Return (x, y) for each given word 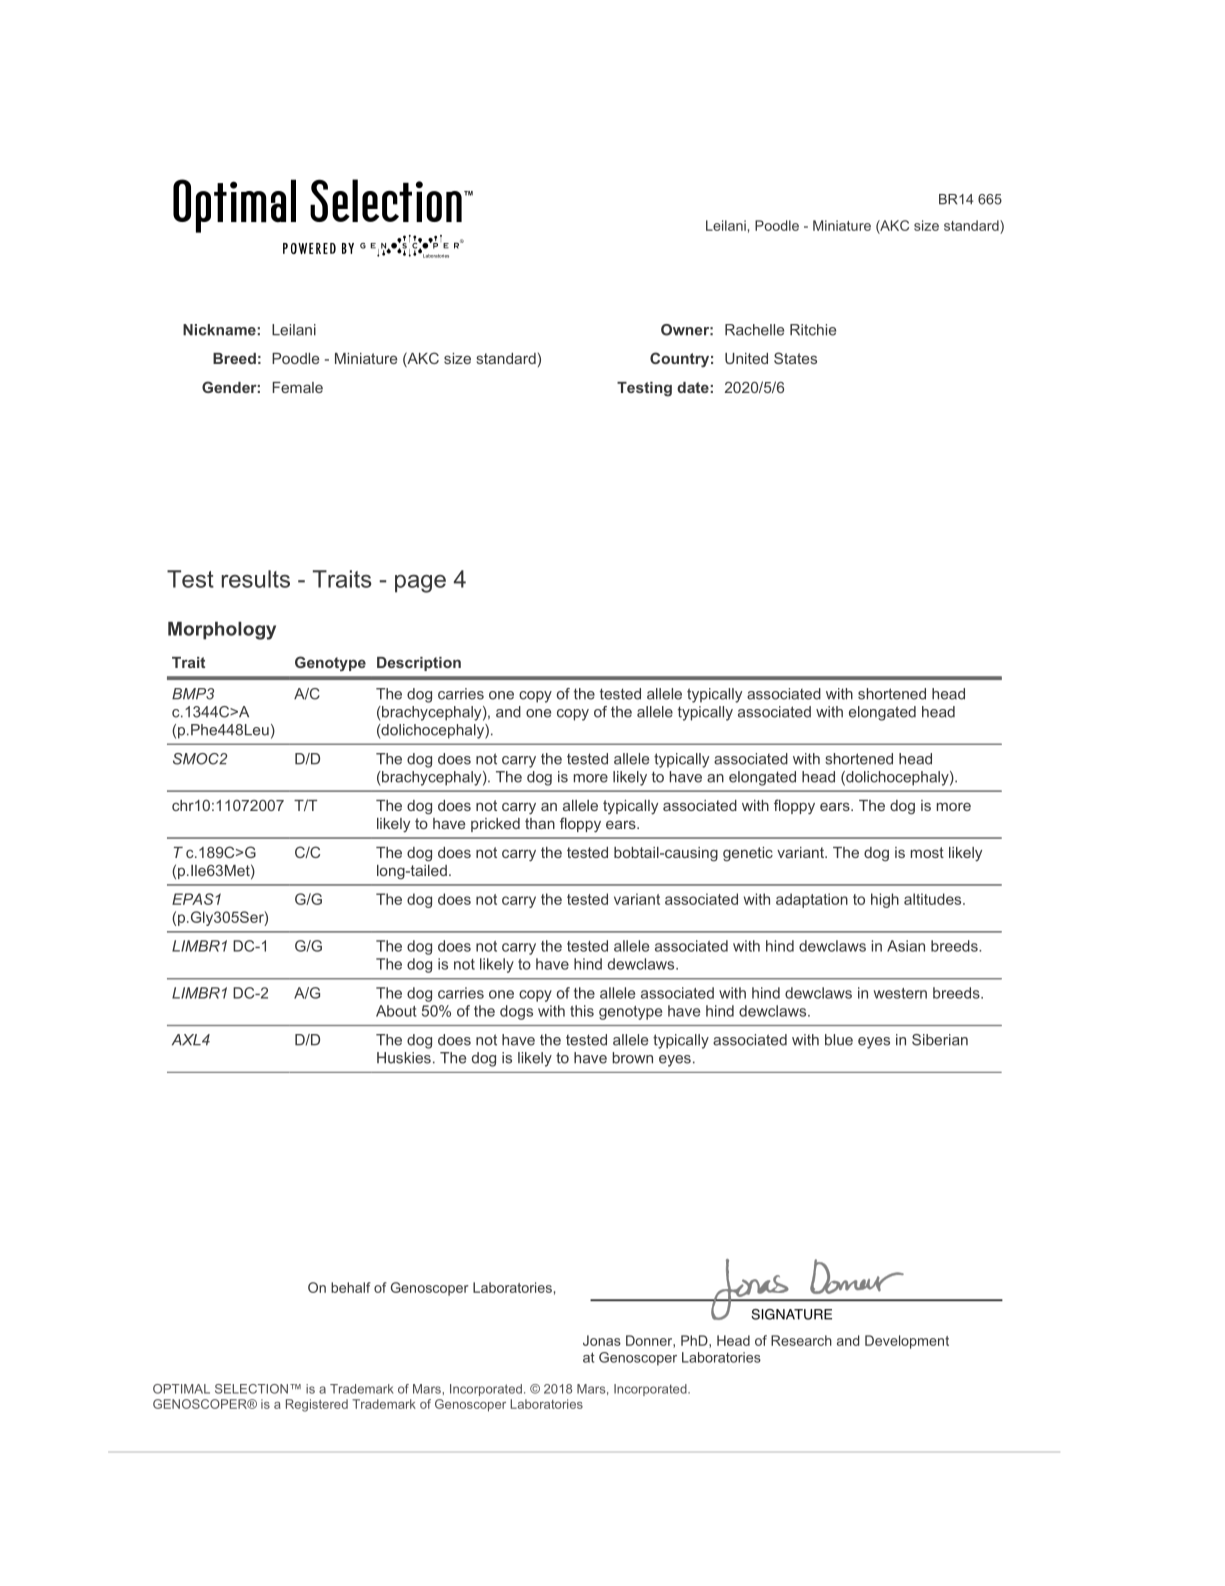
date (693, 387)
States (795, 358)
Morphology (222, 630)
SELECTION (251, 1389)
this (582, 1011)
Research (801, 1340)
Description (419, 664)
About (396, 1011)
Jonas (602, 1340)
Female (298, 387)
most (927, 852)
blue (839, 1040)
